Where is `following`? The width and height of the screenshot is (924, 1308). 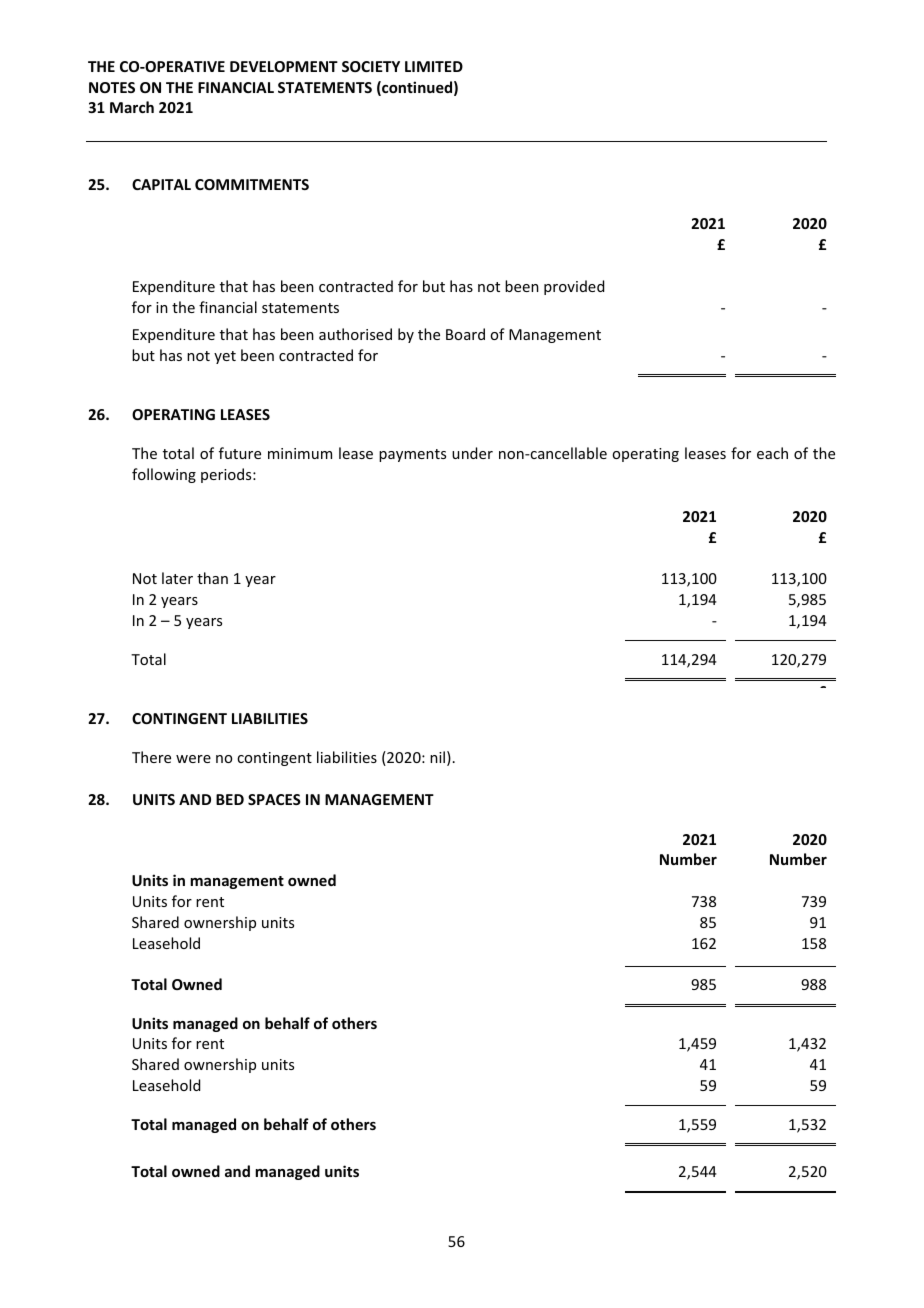 following is located at coordinates (164, 475).
